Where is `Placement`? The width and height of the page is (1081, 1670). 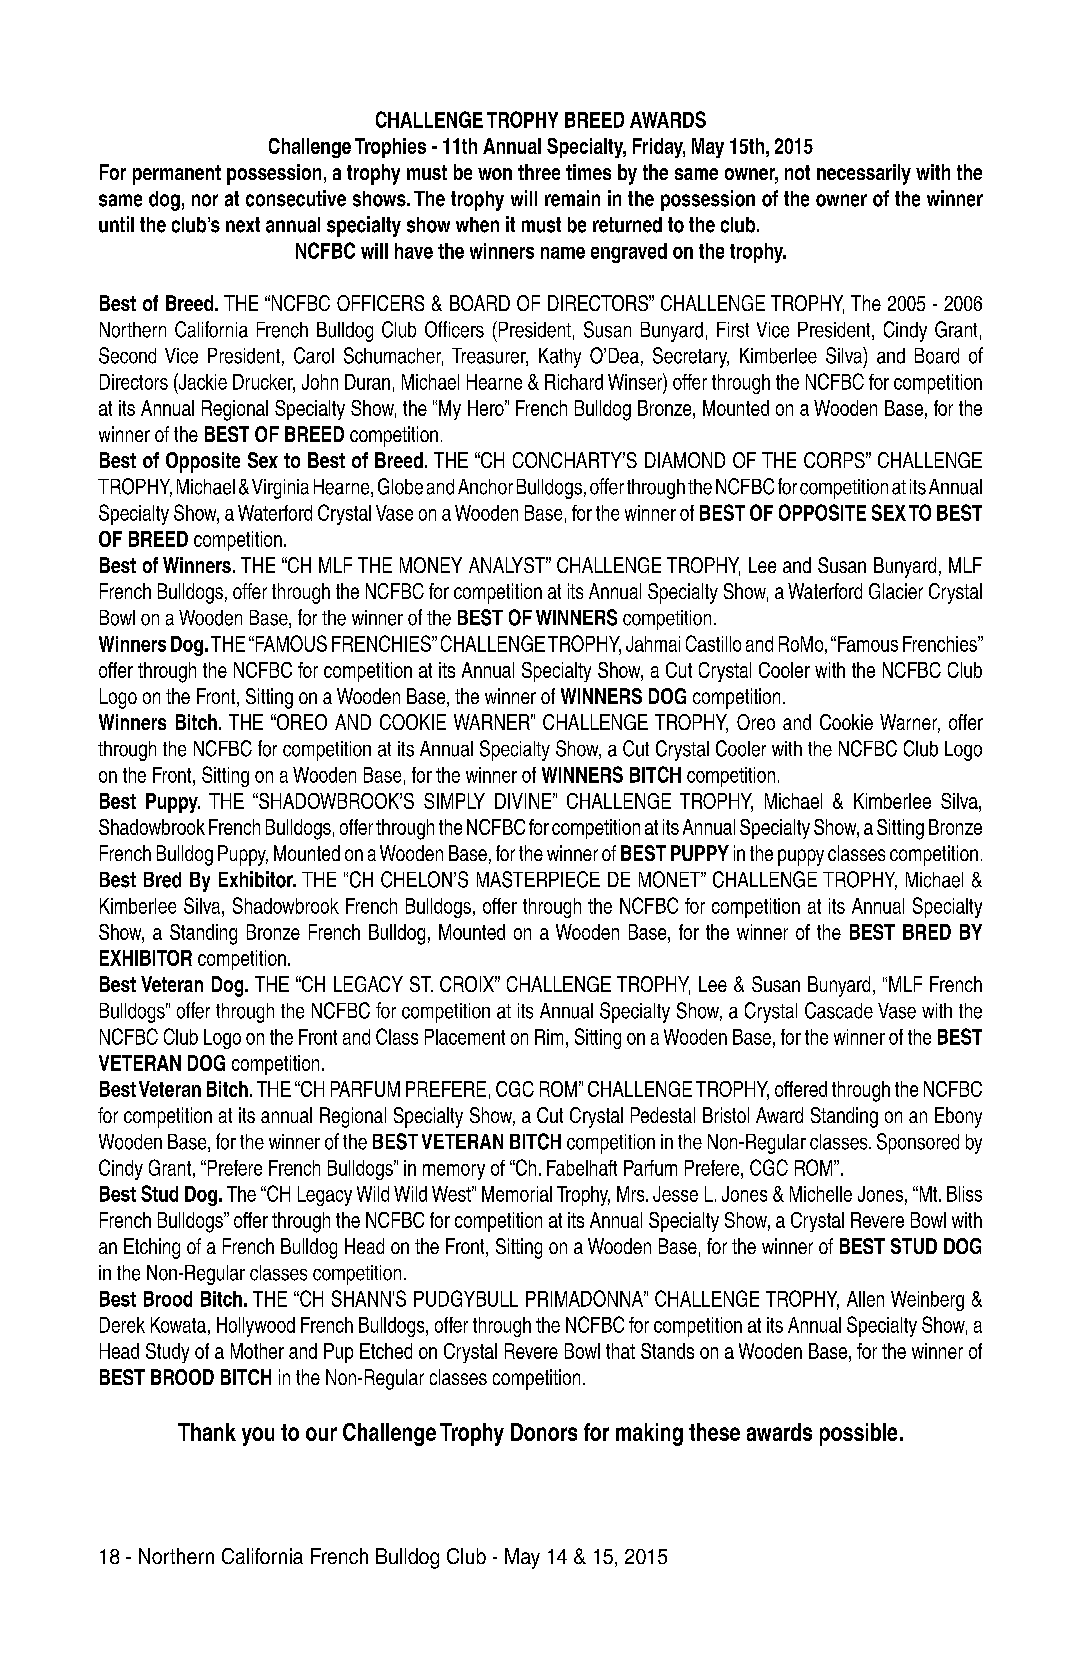 Placement is located at coordinates (465, 1037).
